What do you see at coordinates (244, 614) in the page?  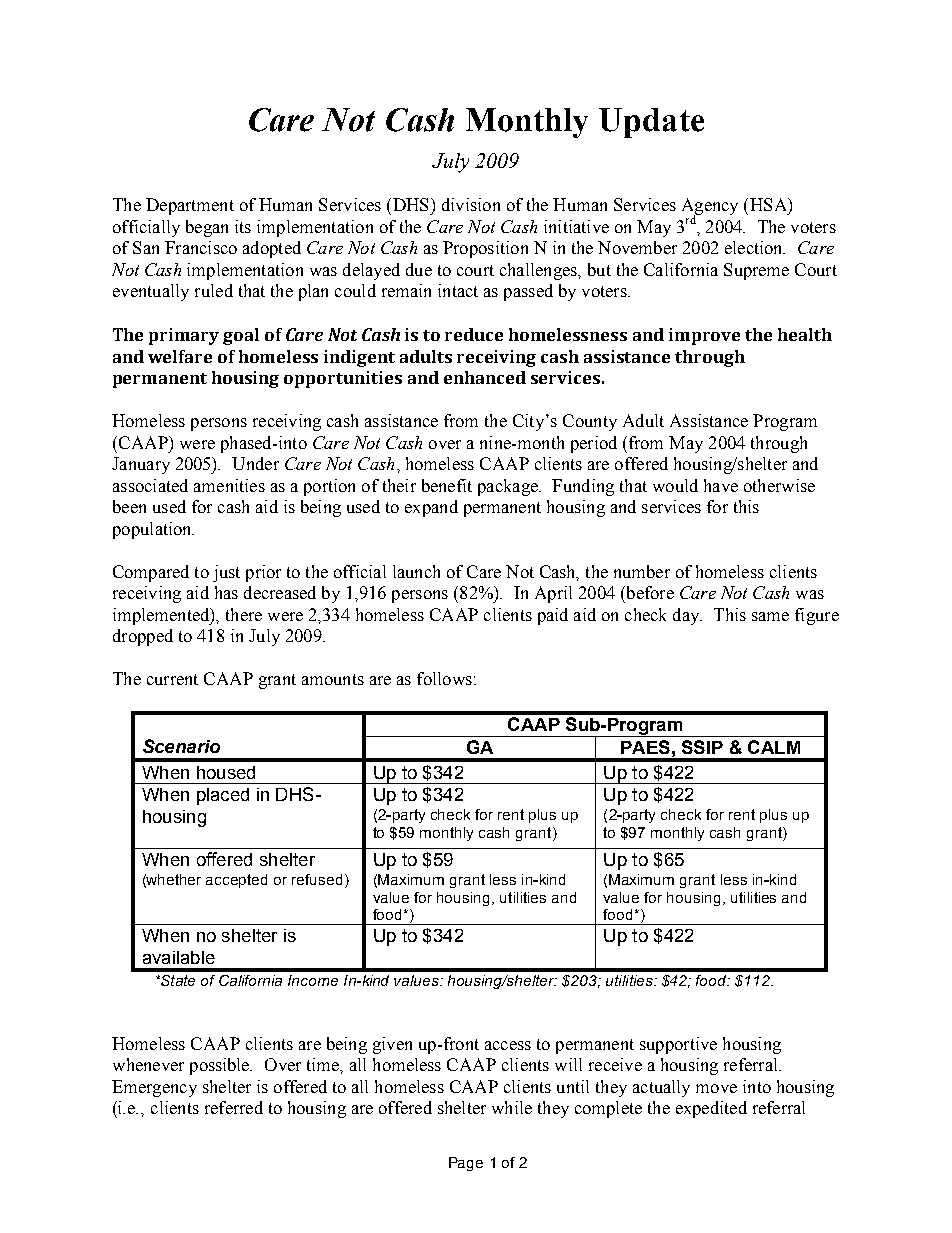 I see `there` at bounding box center [244, 614].
